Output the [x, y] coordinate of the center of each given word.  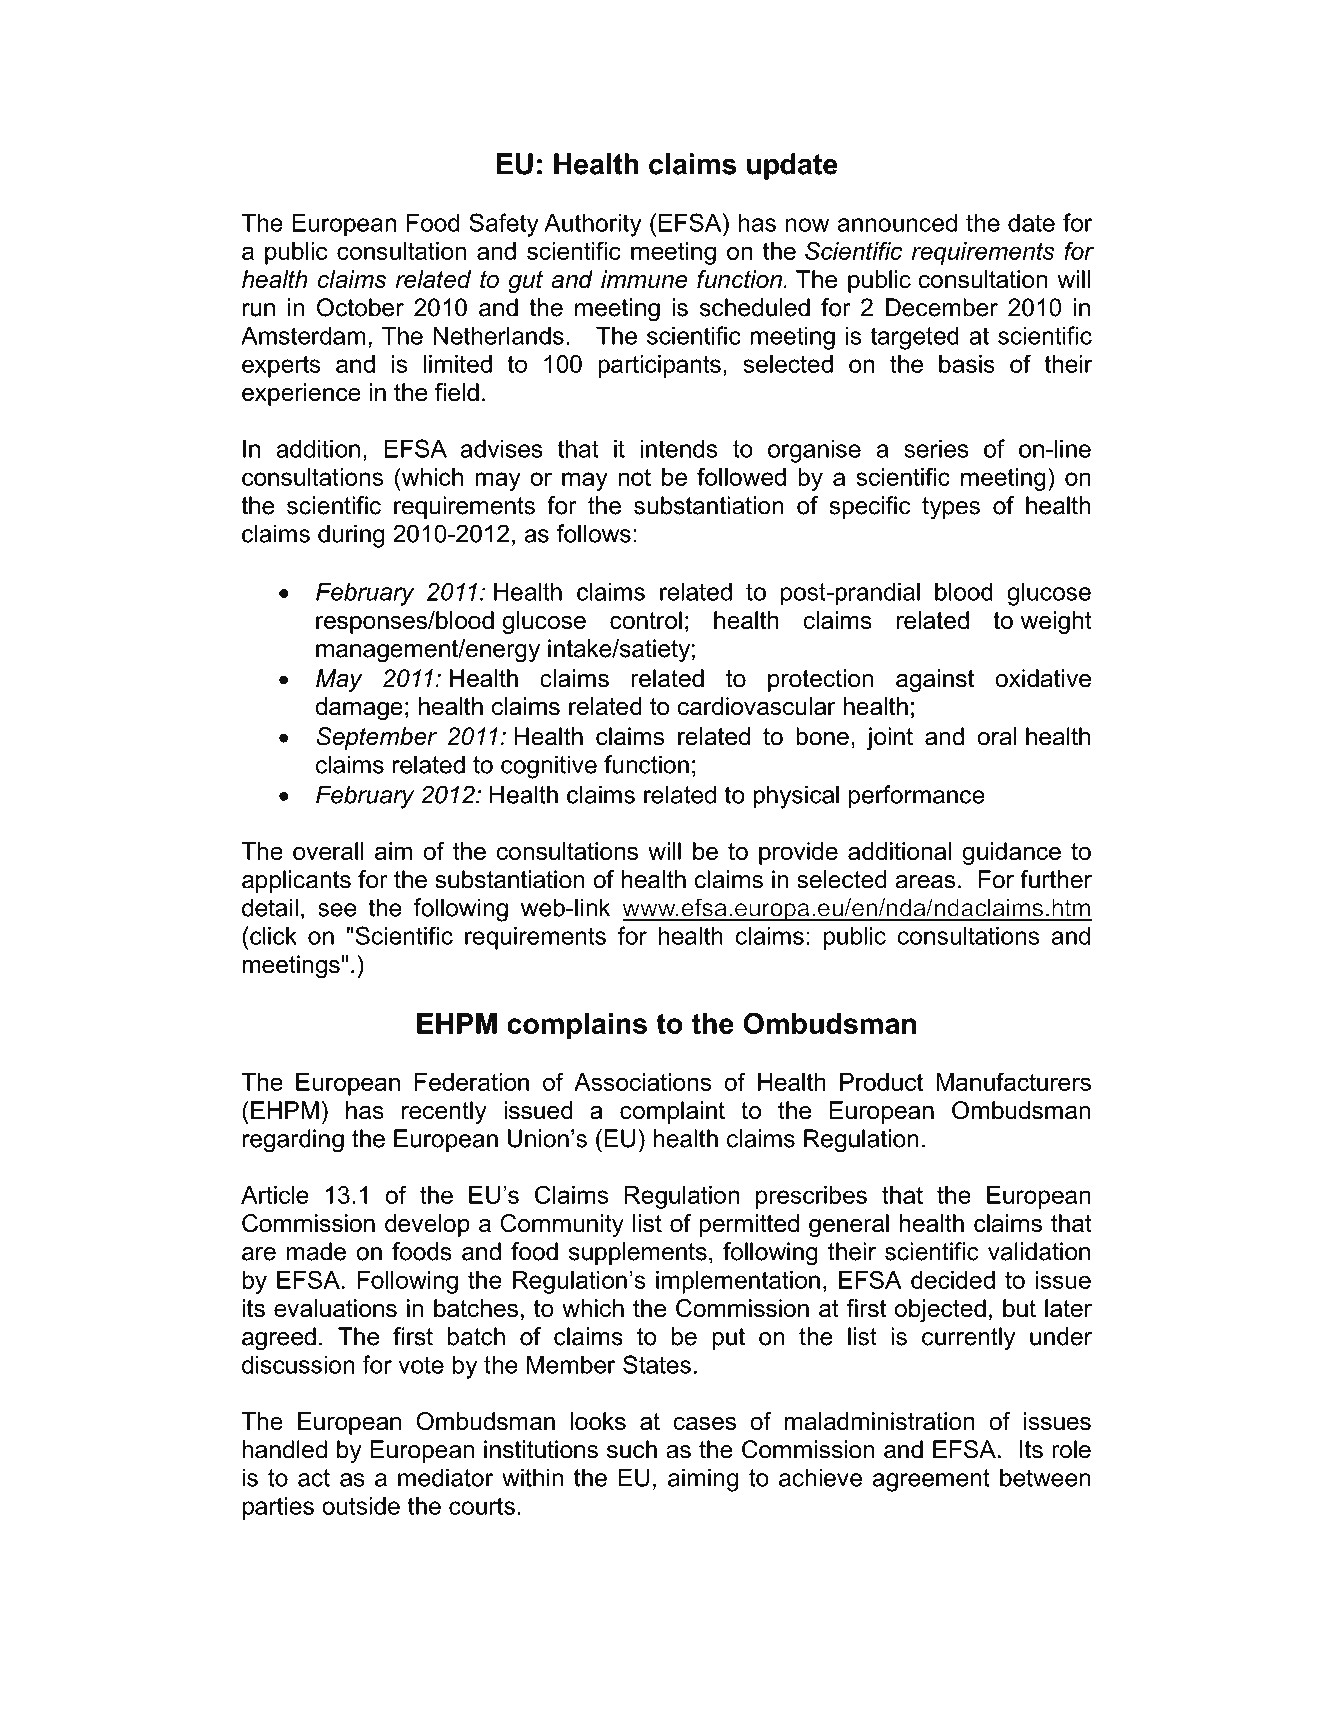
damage [359, 708]
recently [444, 1112]
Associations [642, 1082]
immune [644, 279]
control [646, 620]
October [360, 307]
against [935, 680]
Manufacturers [1013, 1081]
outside [361, 1506]
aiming [703, 1480]
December [942, 307]
